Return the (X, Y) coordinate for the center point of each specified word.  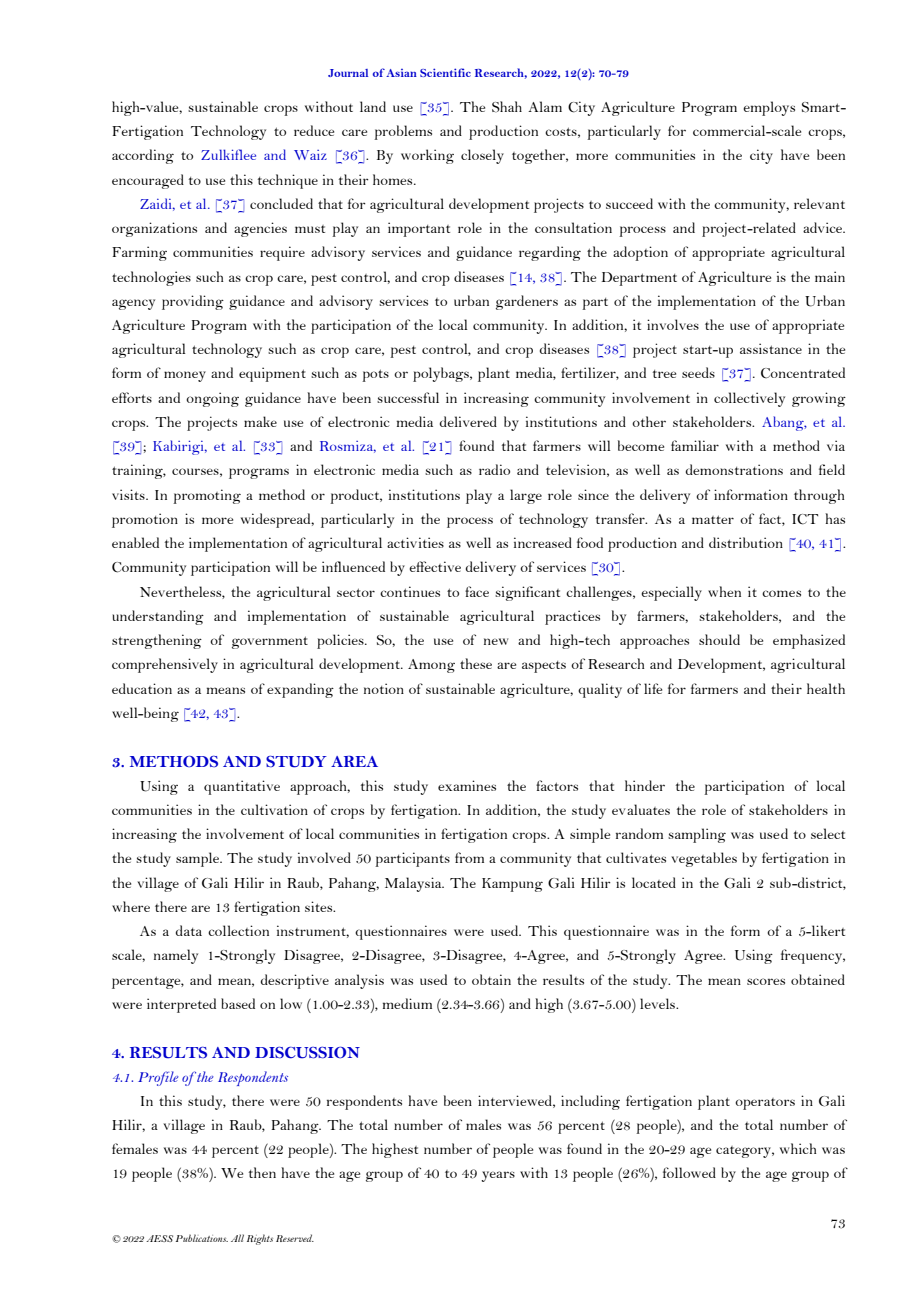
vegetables (704, 859)
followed (689, 1172)
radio (494, 469)
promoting (207, 496)
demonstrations (734, 469)
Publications (202, 1238)
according (143, 156)
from (469, 857)
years (498, 1176)
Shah (507, 107)
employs (769, 108)
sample (198, 859)
